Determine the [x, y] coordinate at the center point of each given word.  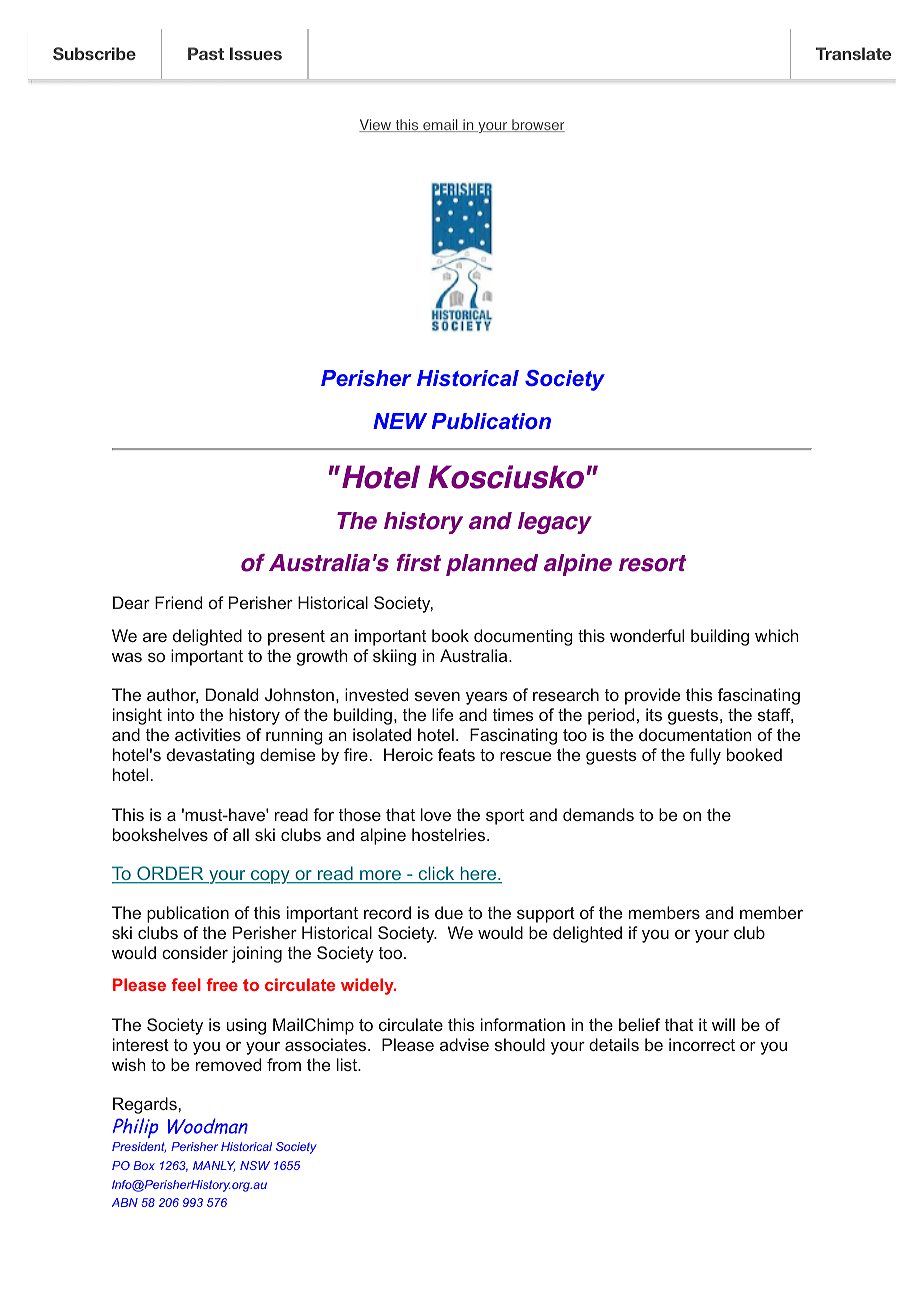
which [777, 635]
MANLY [214, 1166]
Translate [853, 53]
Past [206, 53]
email [440, 125]
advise [464, 1044]
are [155, 637]
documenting [523, 637]
